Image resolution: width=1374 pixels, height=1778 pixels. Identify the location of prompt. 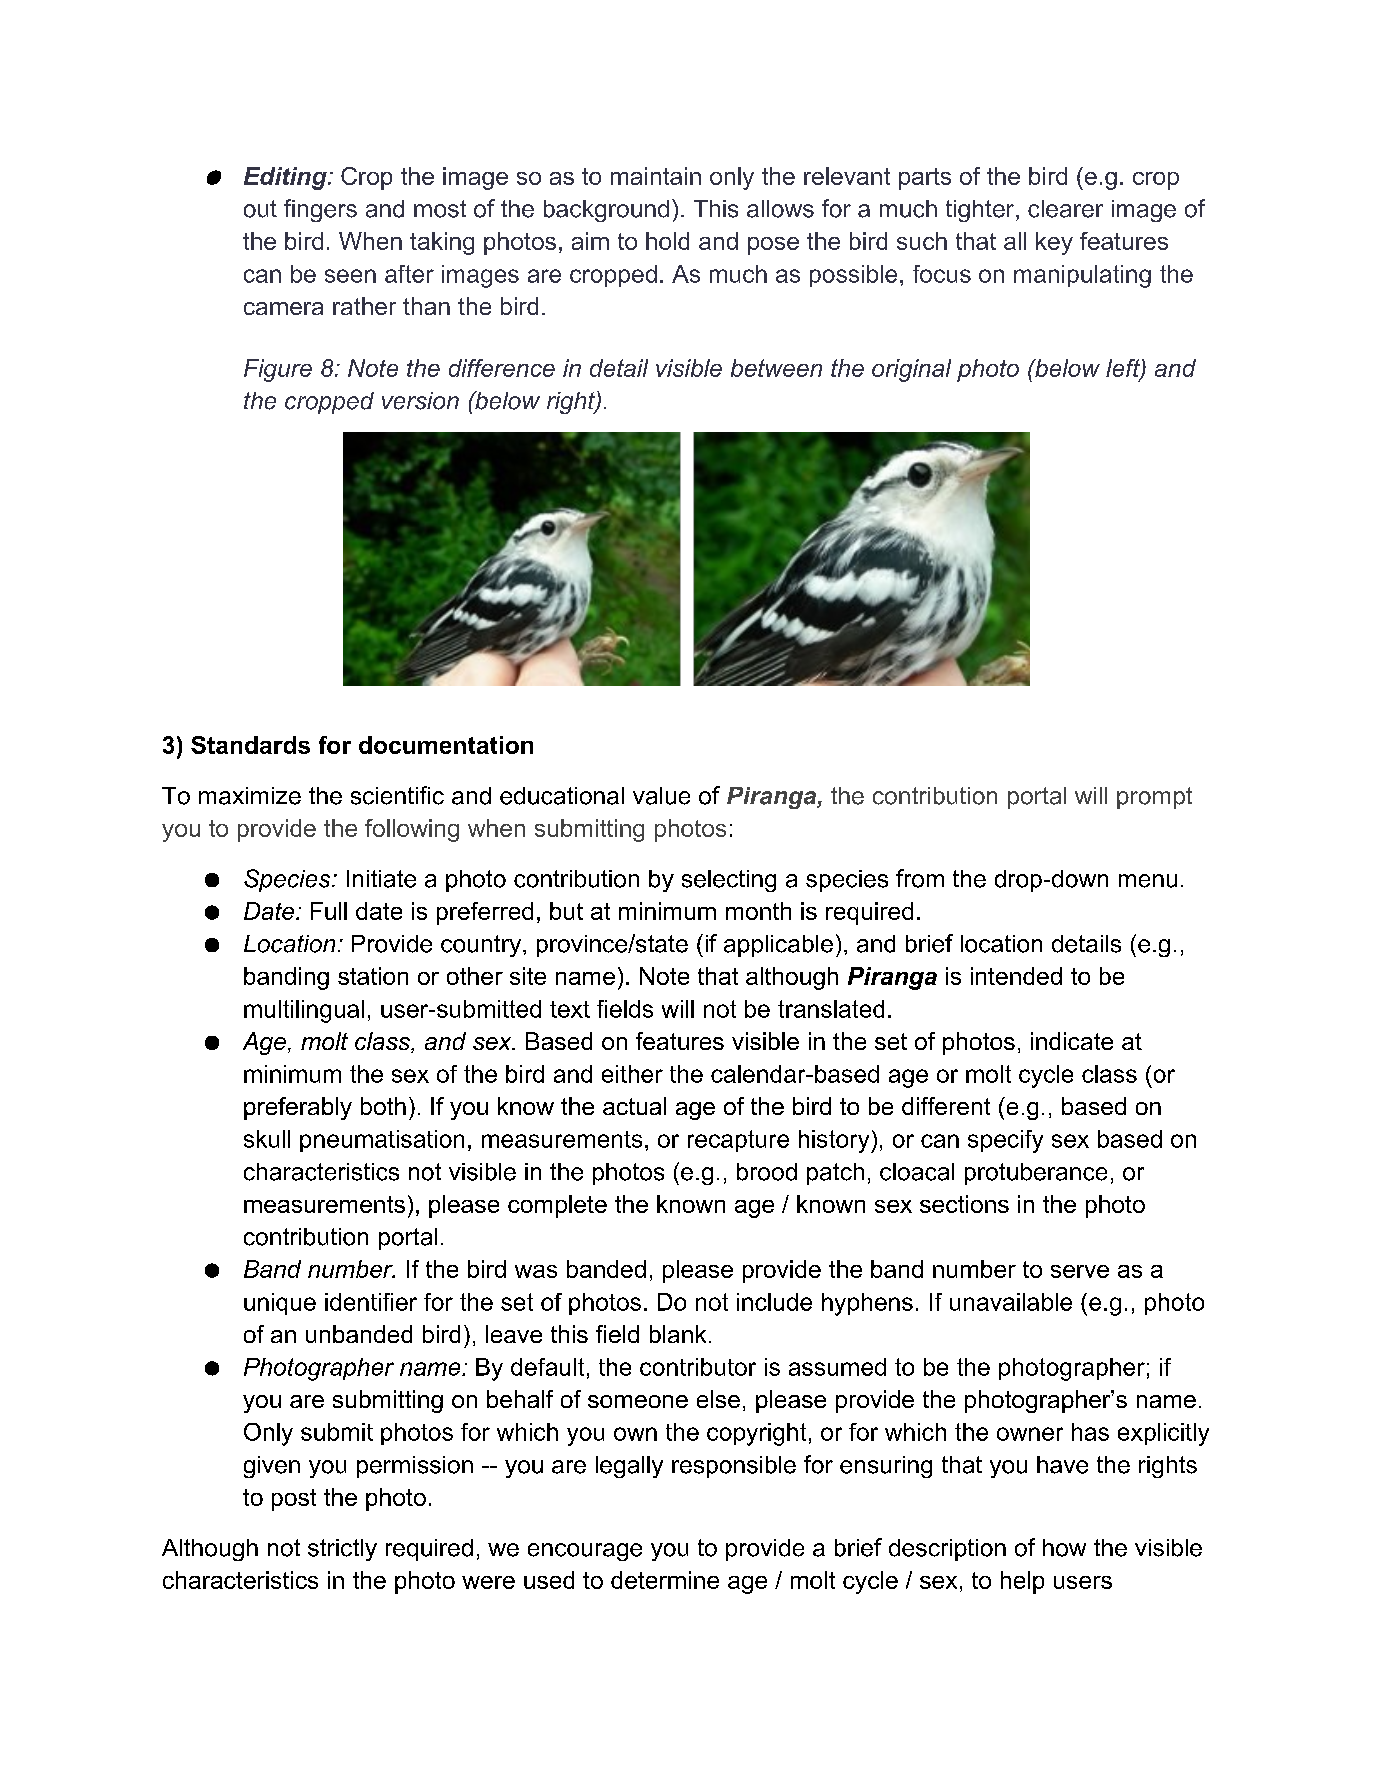
(1154, 798).
